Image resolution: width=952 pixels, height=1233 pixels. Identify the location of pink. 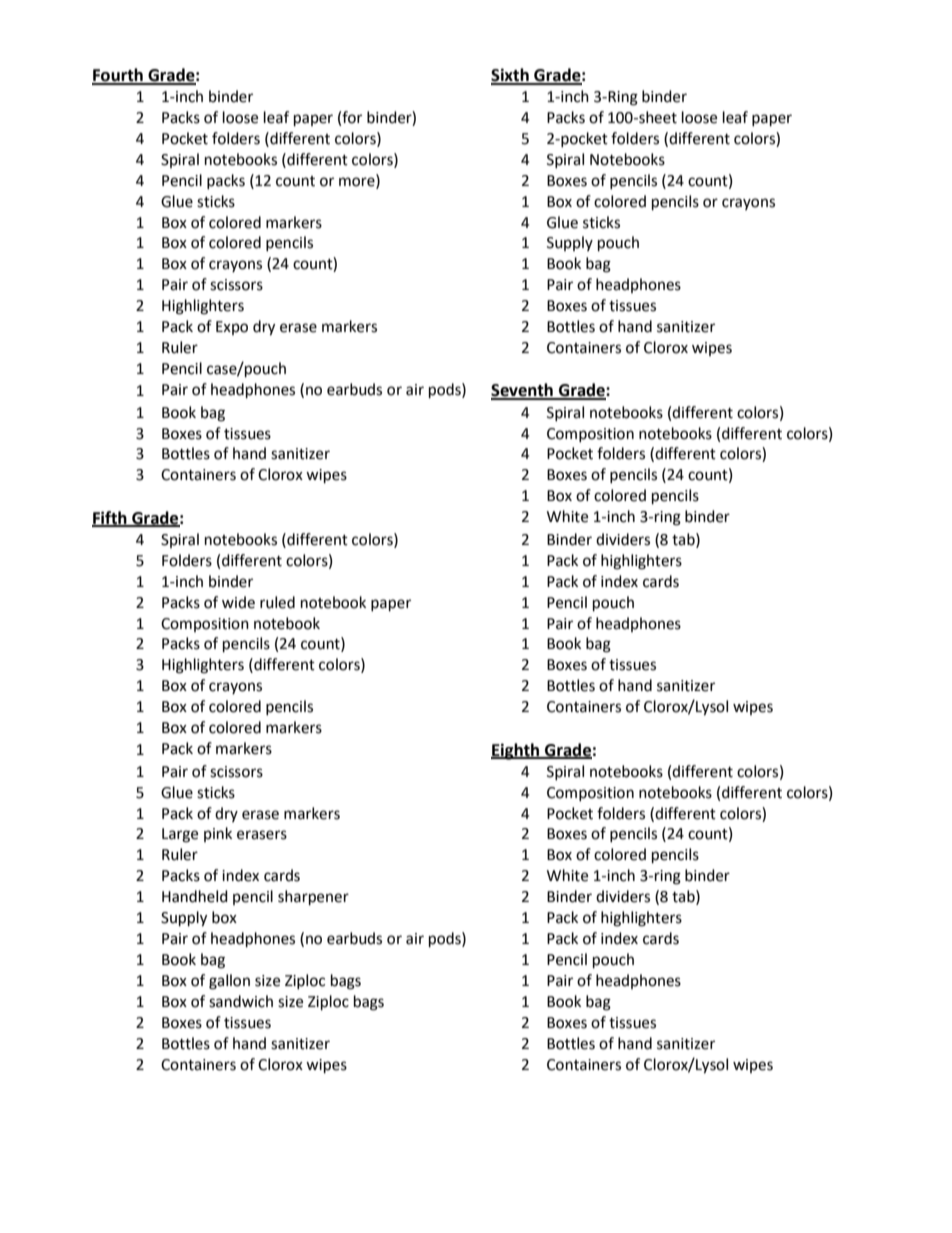
(218, 834).
